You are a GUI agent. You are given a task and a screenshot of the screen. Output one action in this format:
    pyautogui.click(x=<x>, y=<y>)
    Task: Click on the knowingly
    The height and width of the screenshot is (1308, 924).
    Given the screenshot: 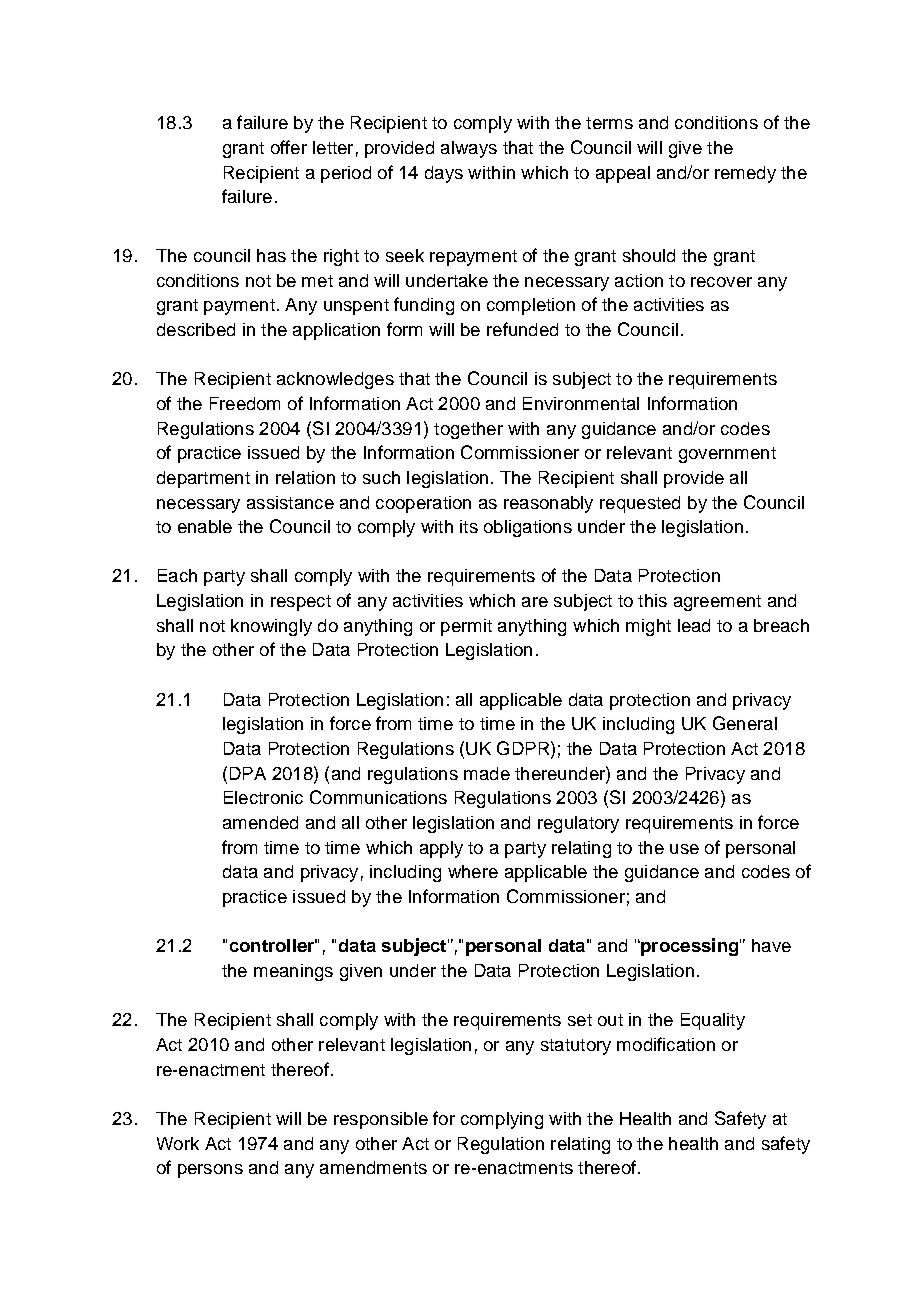 What is the action you would take?
    pyautogui.click(x=271, y=627)
